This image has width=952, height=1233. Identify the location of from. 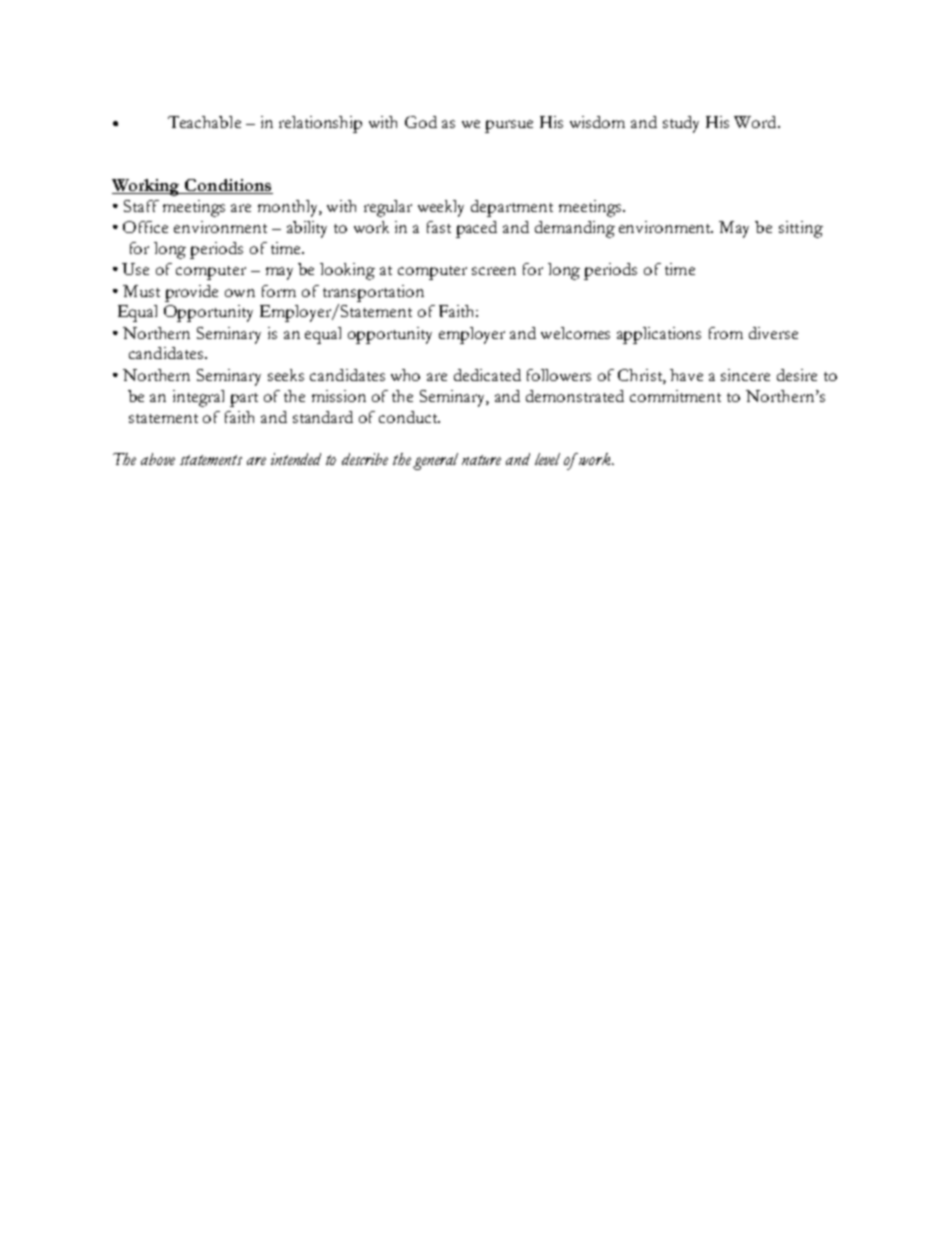
(726, 333).
